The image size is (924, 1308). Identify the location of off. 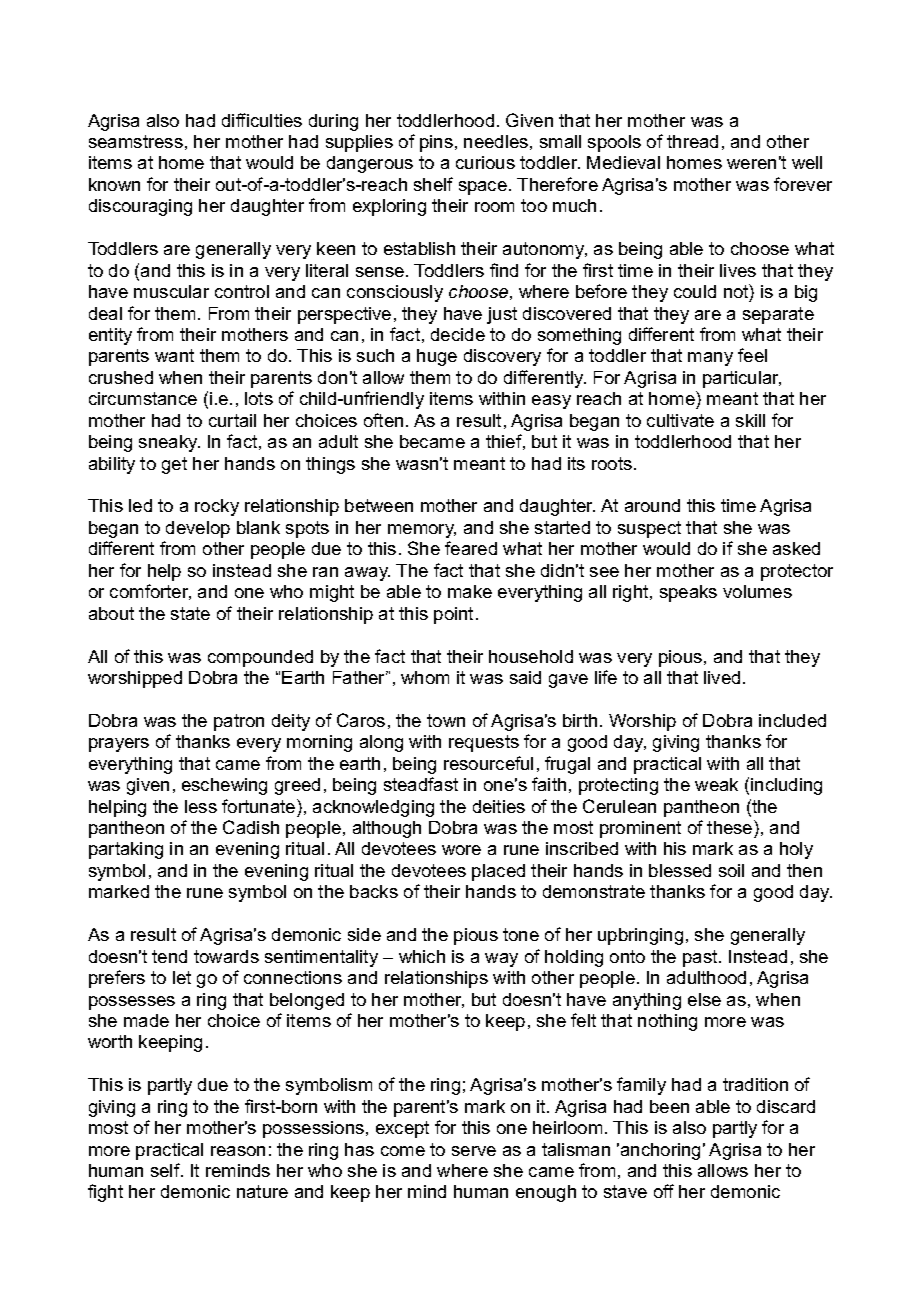
(664, 1191).
